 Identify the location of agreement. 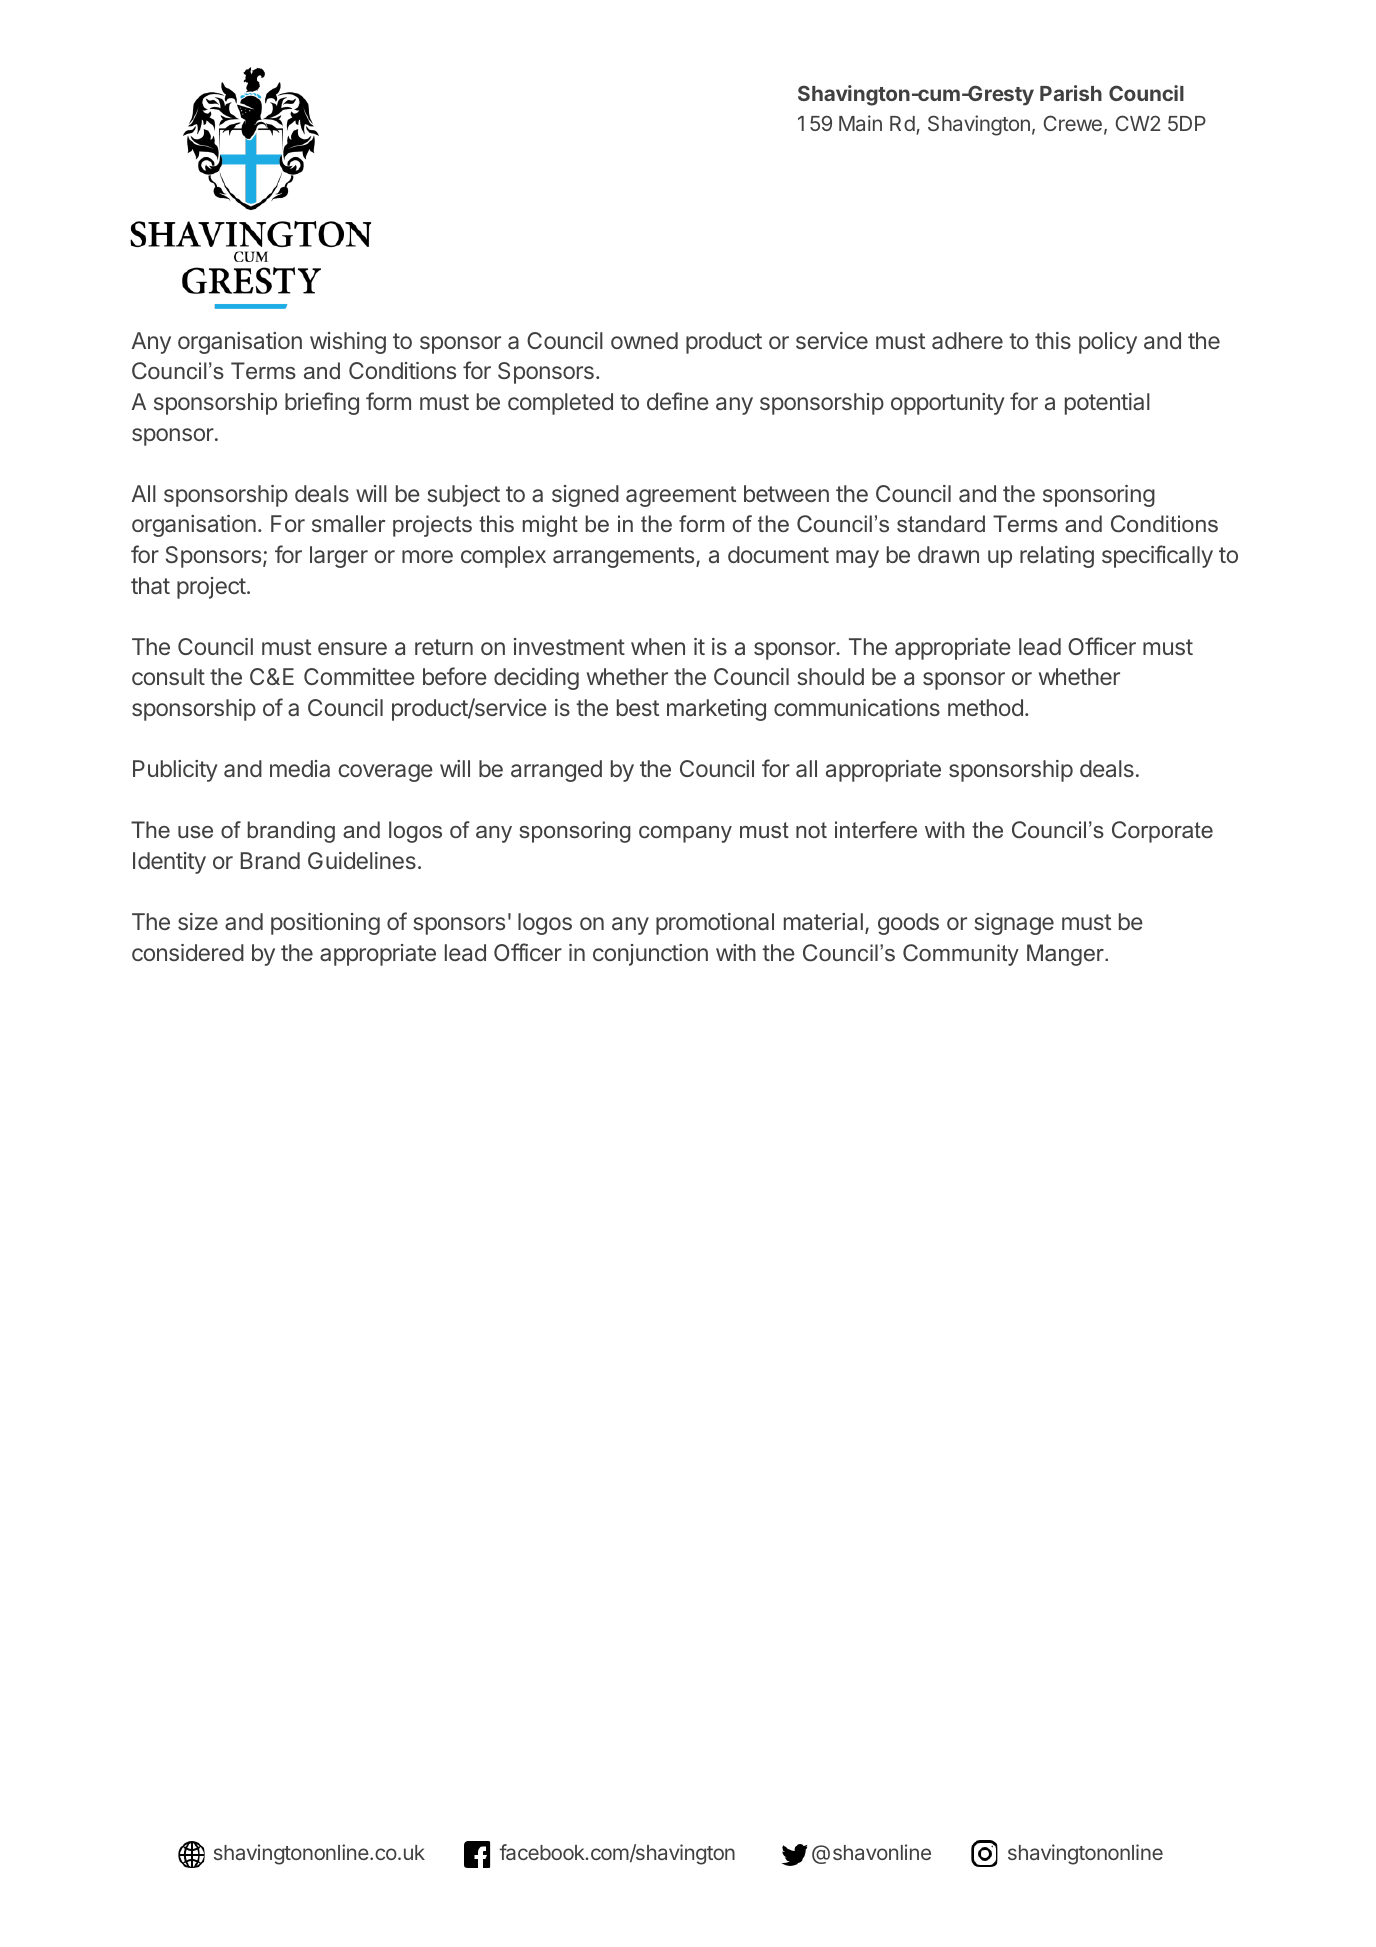
(681, 496).
